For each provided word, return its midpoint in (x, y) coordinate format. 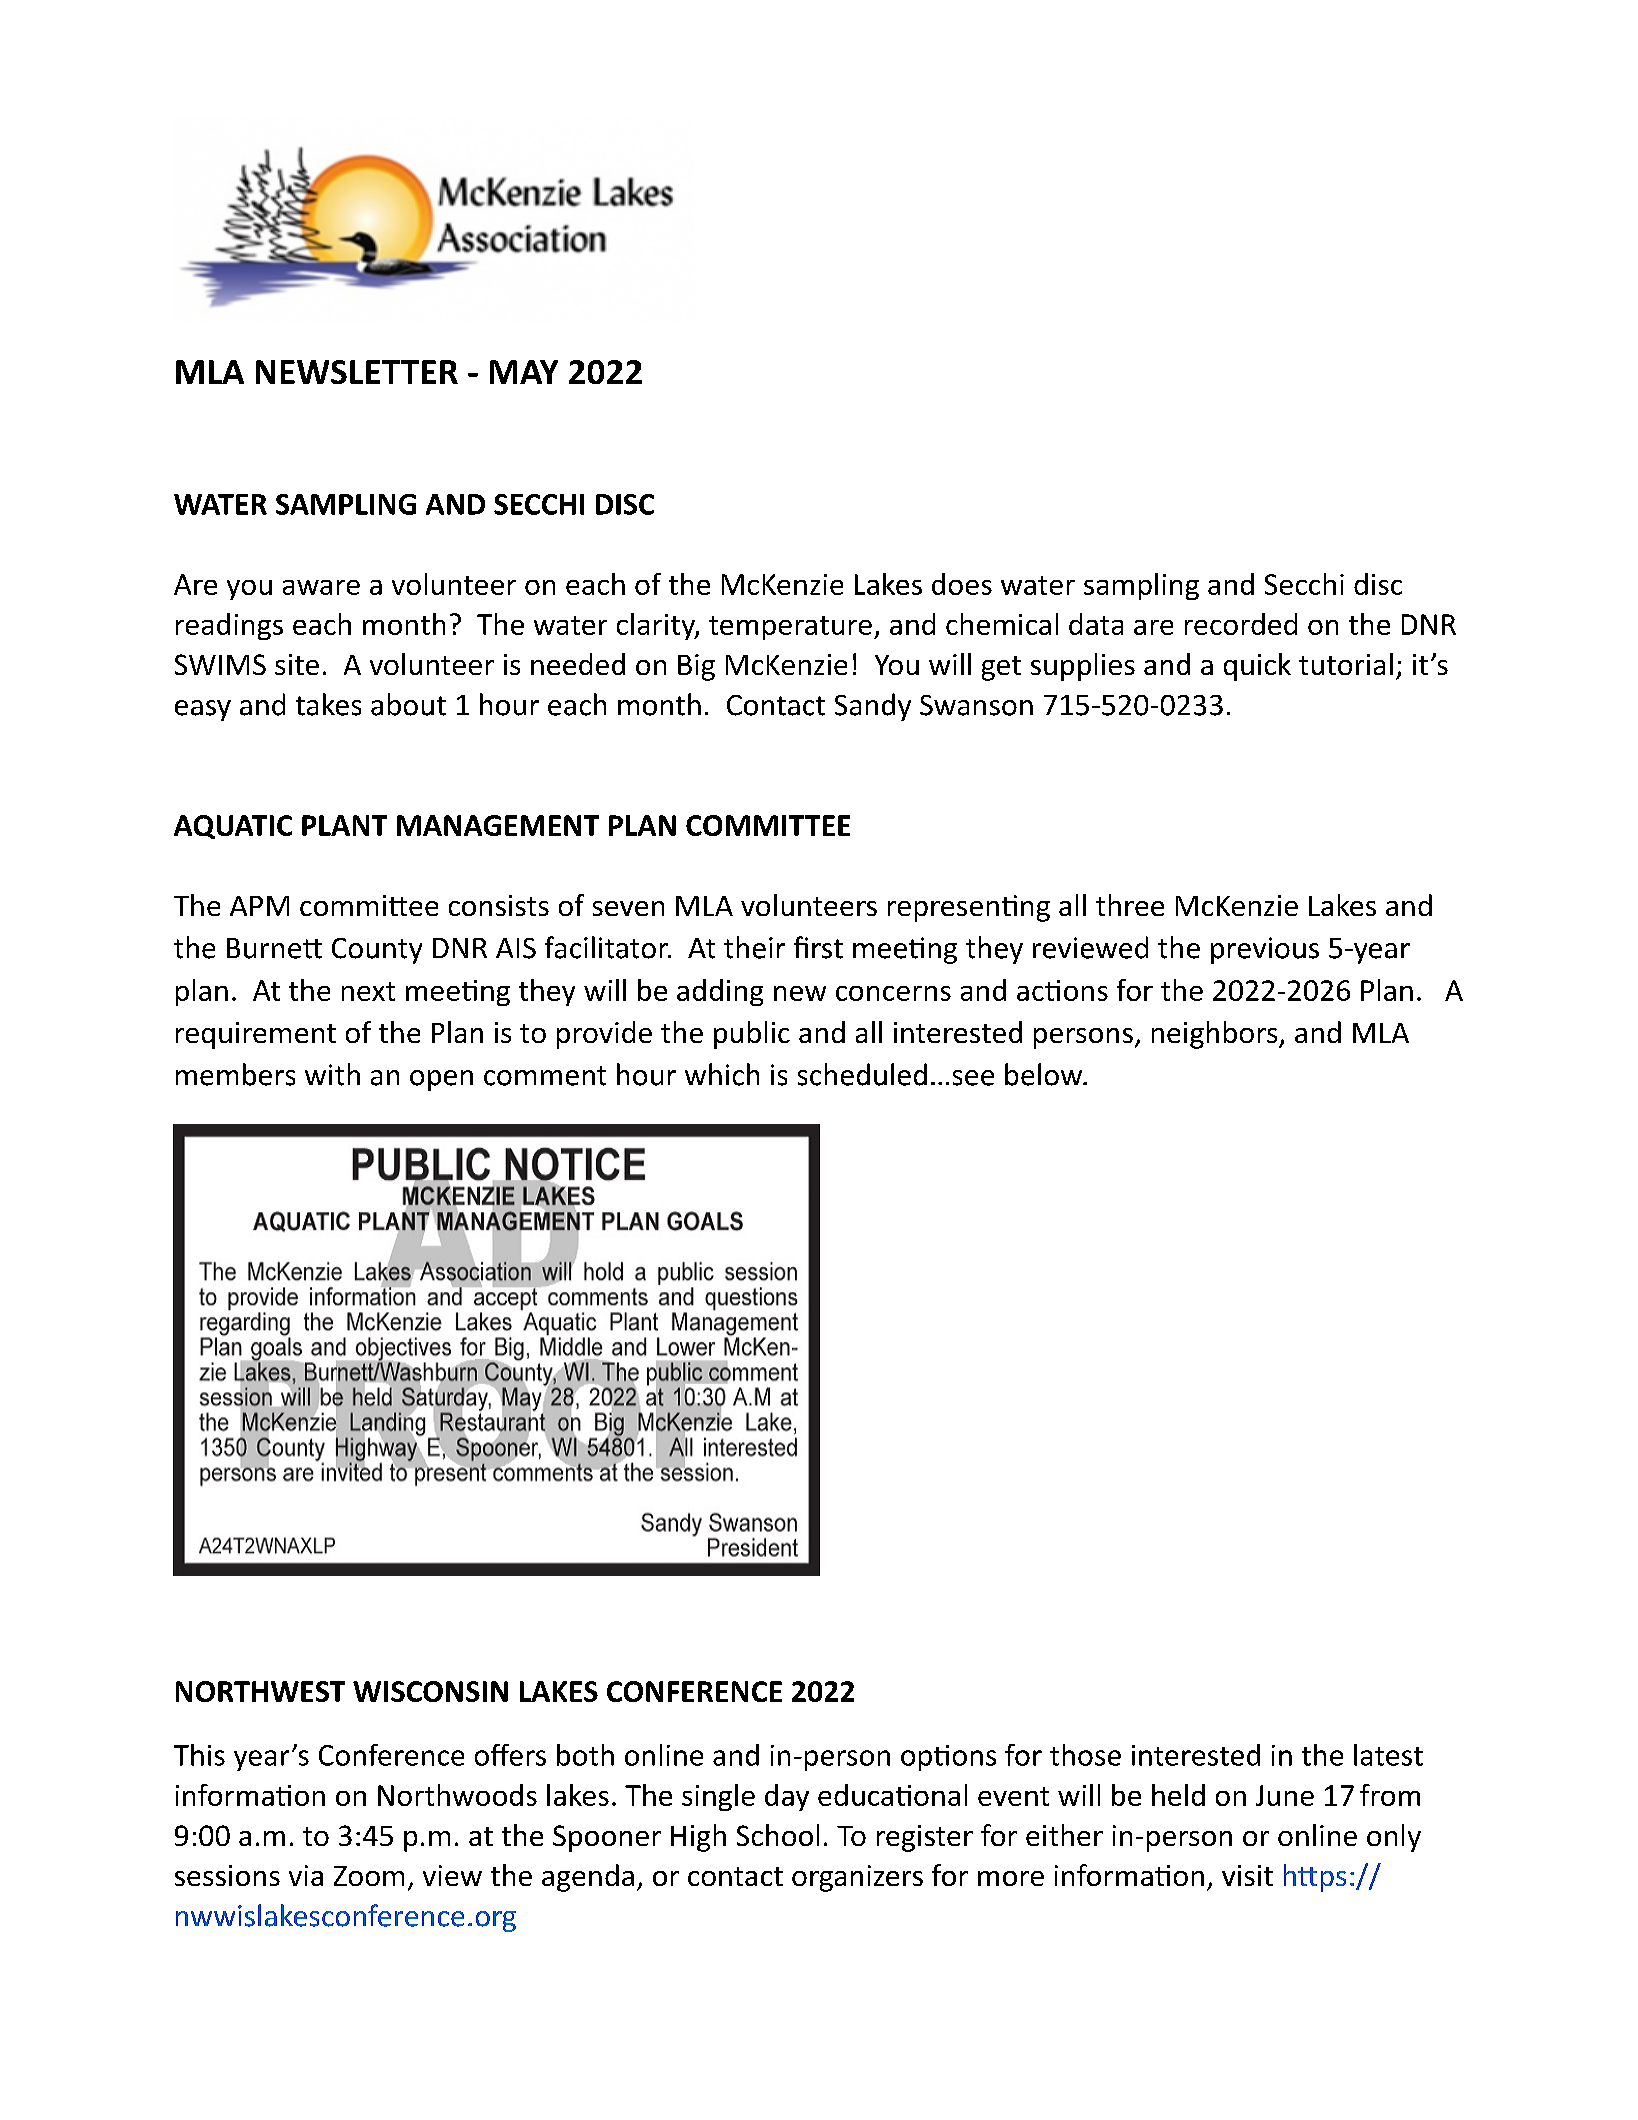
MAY (524, 372)
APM (259, 906)
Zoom (369, 1876)
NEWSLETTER (357, 372)
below (1045, 1074)
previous (1265, 950)
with (332, 1074)
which (722, 1074)
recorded (1241, 624)
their (754, 947)
